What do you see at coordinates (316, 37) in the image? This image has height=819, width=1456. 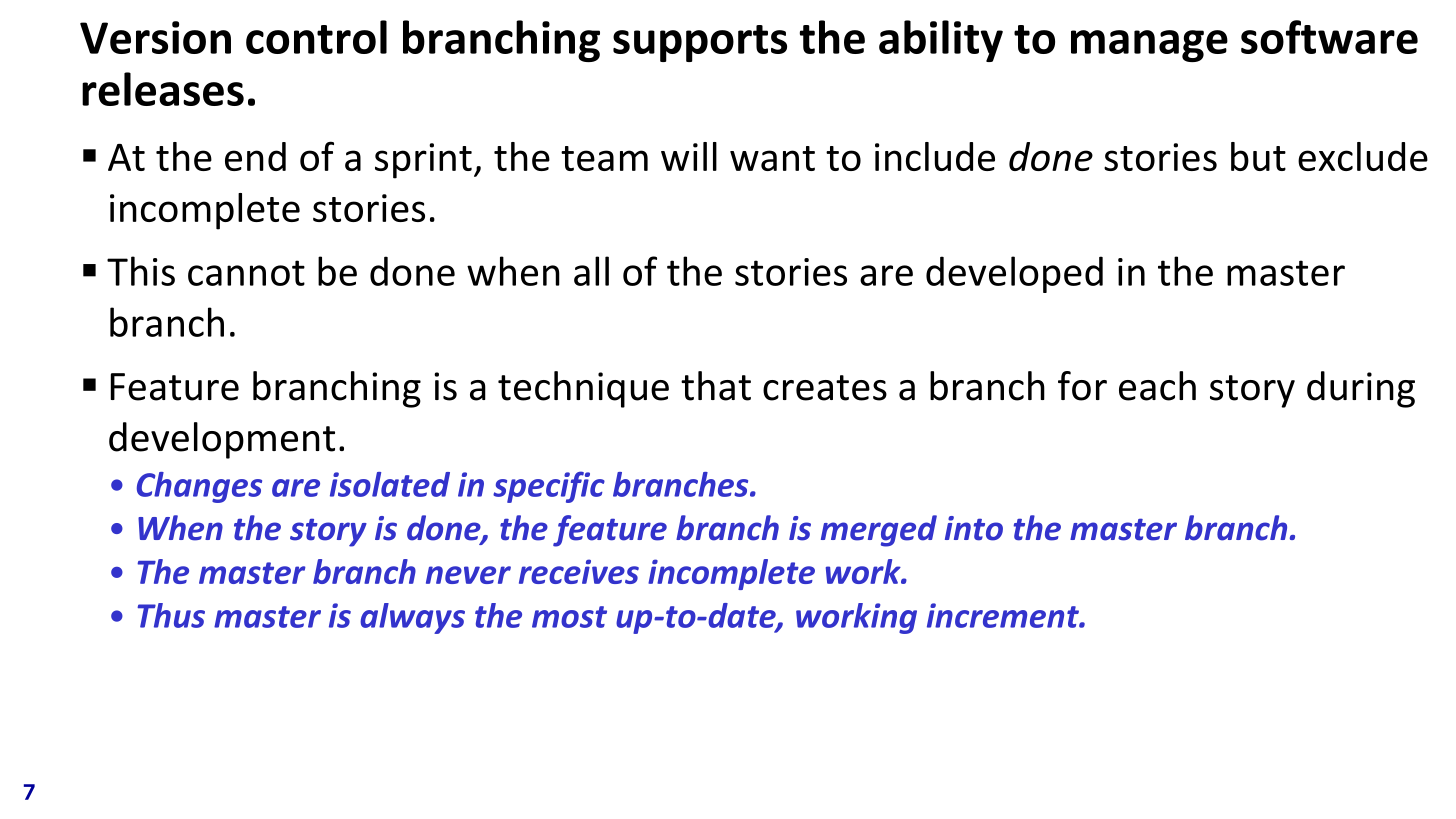 I see `control` at bounding box center [316, 37].
